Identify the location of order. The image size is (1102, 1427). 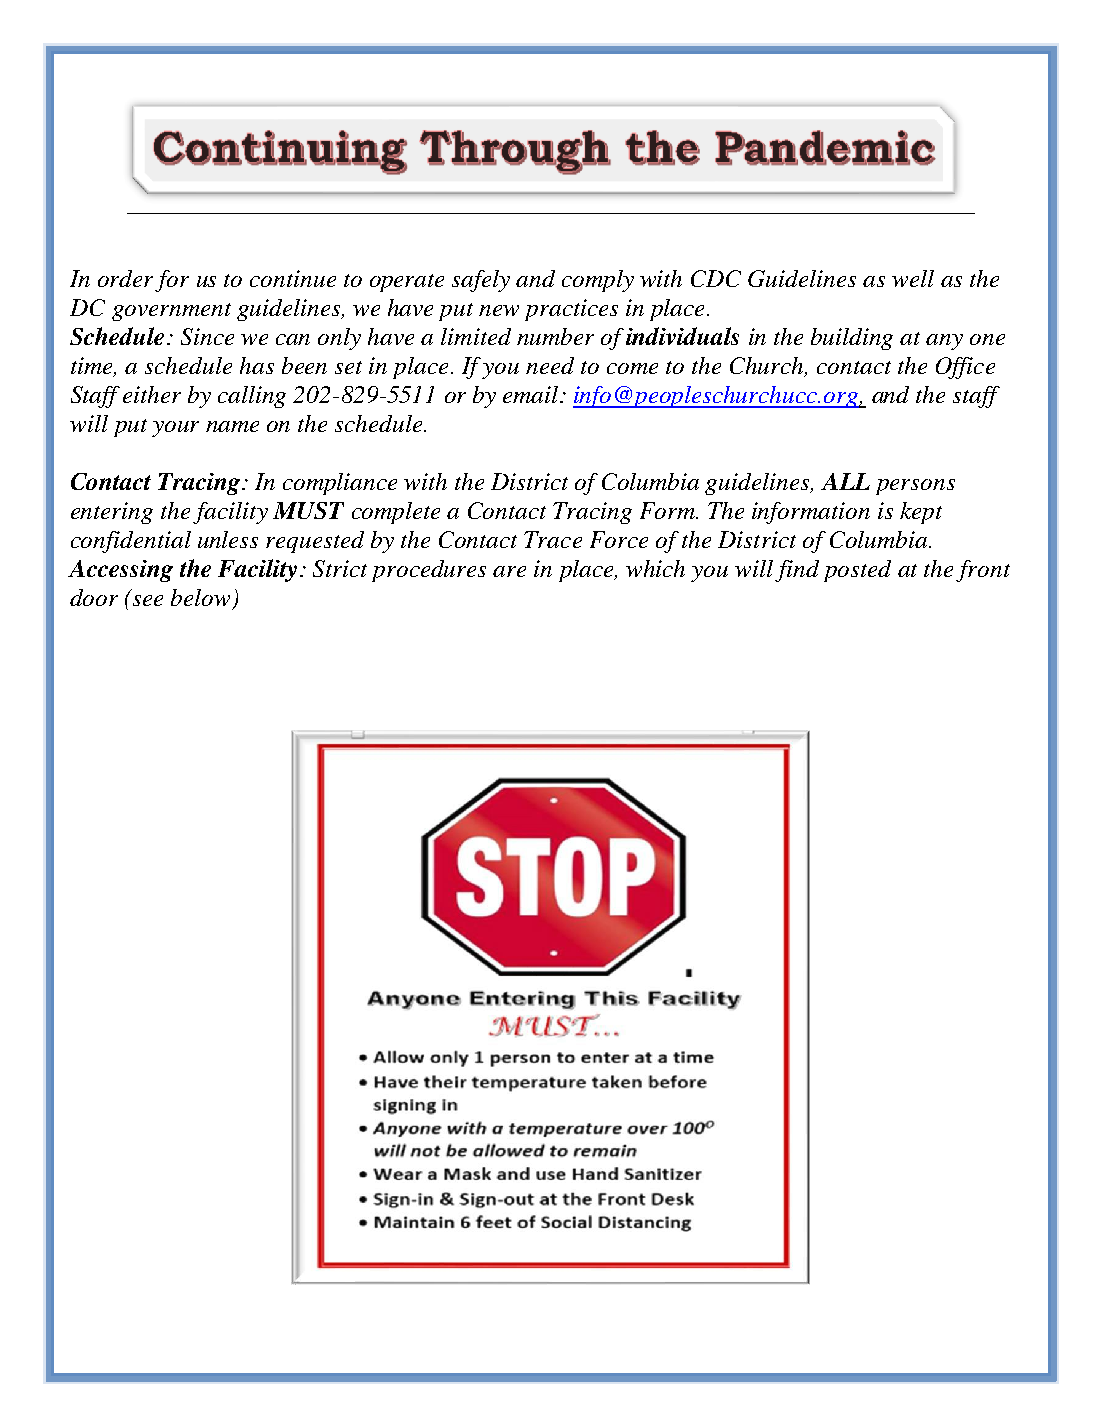
(125, 278).
